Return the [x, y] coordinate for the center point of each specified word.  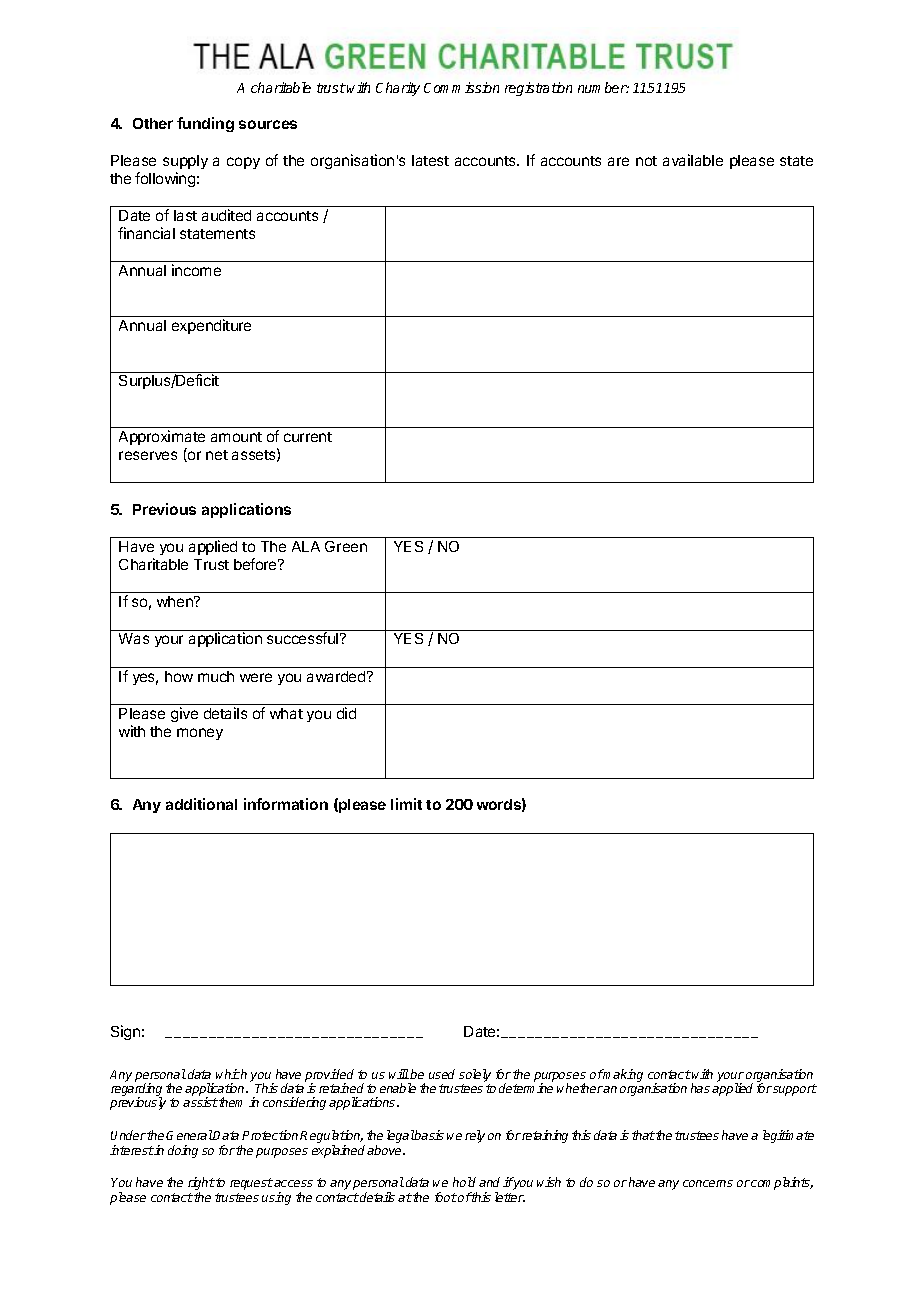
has [700, 1088]
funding [205, 124]
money [200, 734]
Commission [461, 87]
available [693, 160]
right [201, 1185]
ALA [306, 546]
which [231, 1074]
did [346, 713]
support [795, 1090]
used [442, 1074]
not [646, 161]
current [308, 437]
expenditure [211, 326]
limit [406, 804]
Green [346, 546]
